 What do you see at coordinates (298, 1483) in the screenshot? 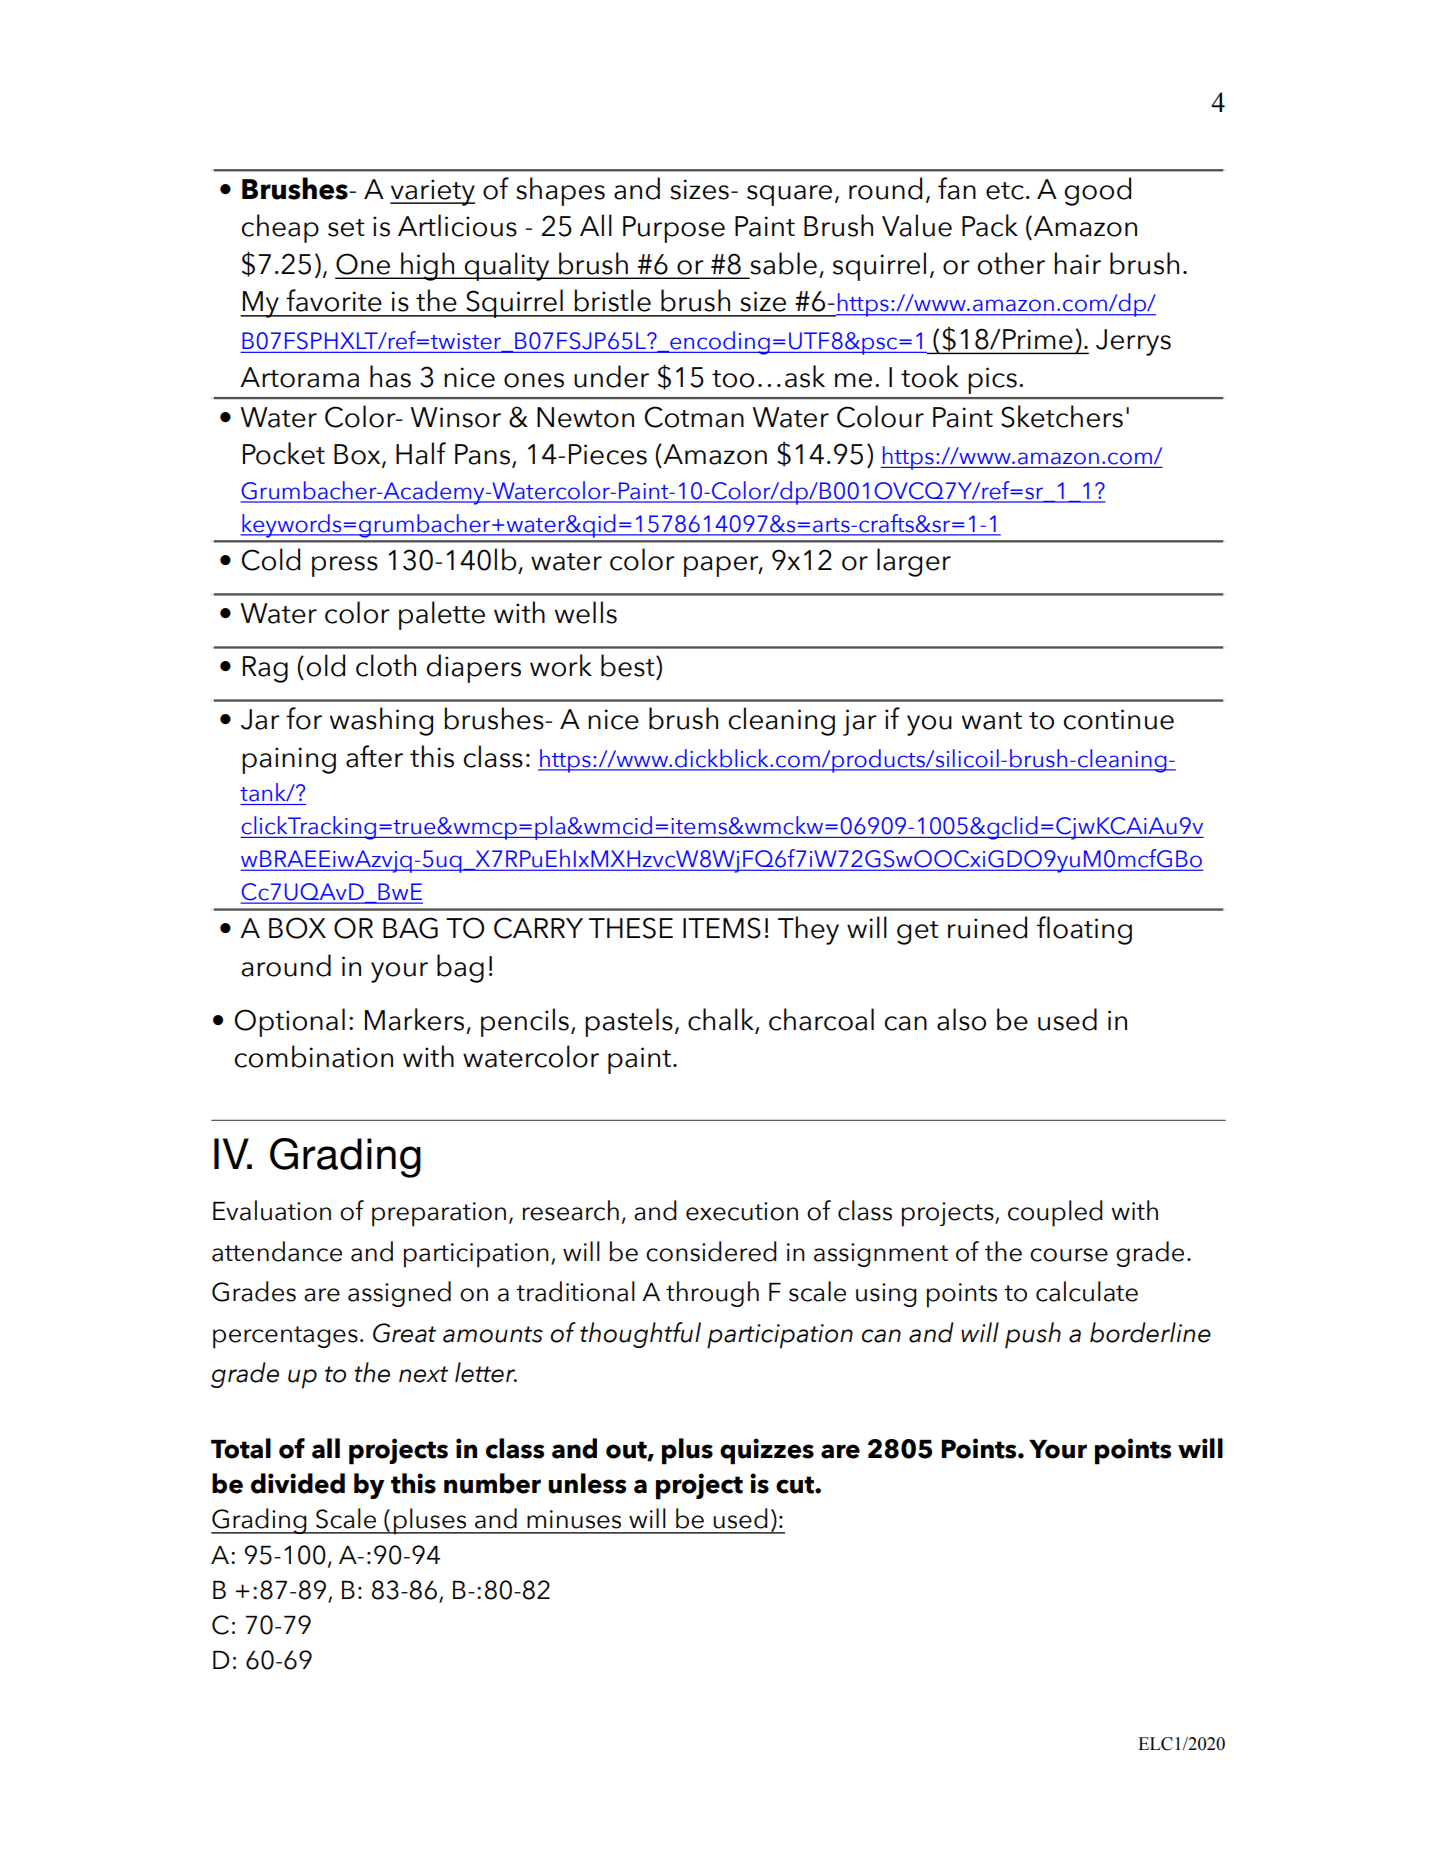
I see `divided` at bounding box center [298, 1483].
